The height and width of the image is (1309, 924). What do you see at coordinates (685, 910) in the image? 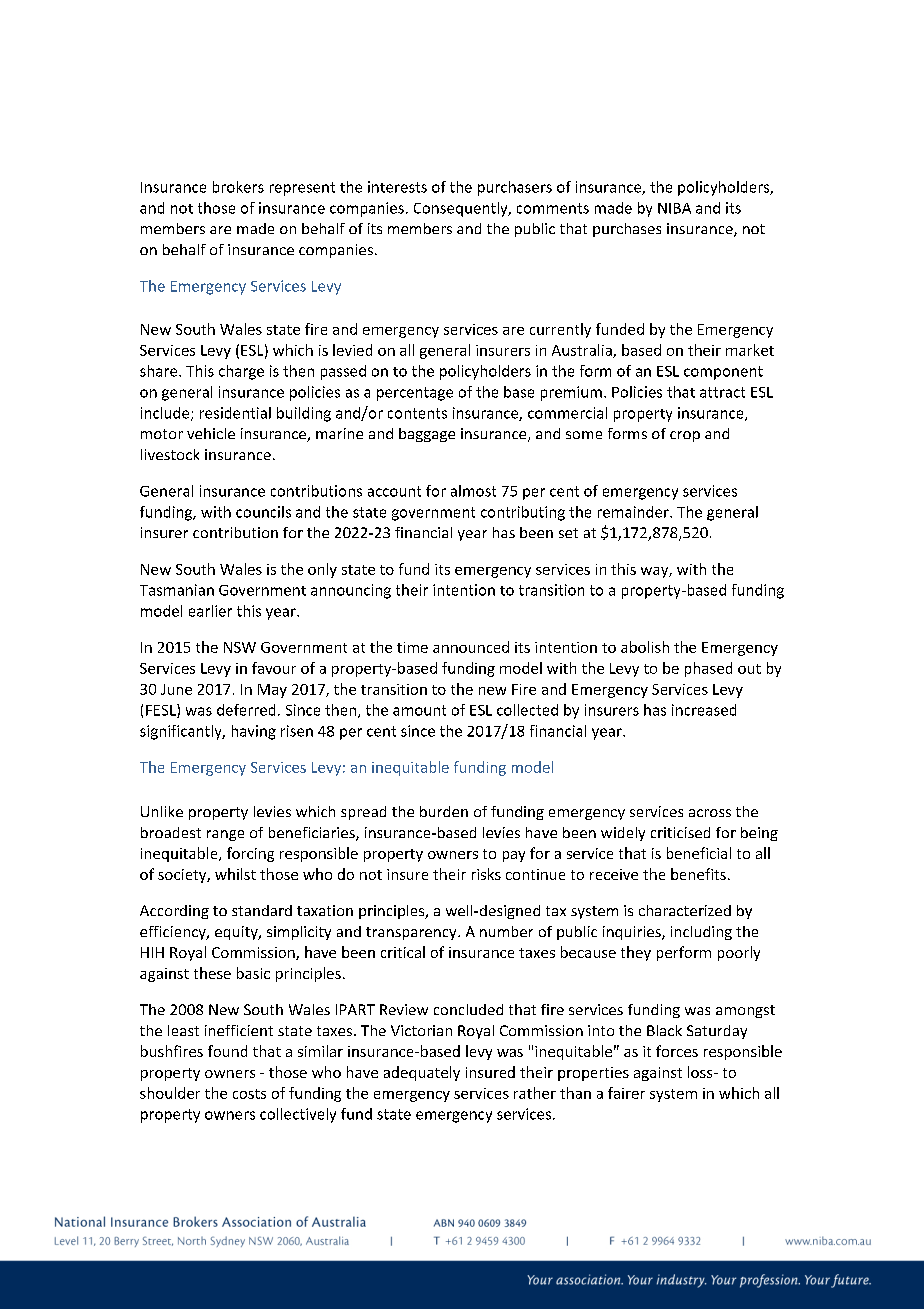
I see `characterized` at bounding box center [685, 910].
